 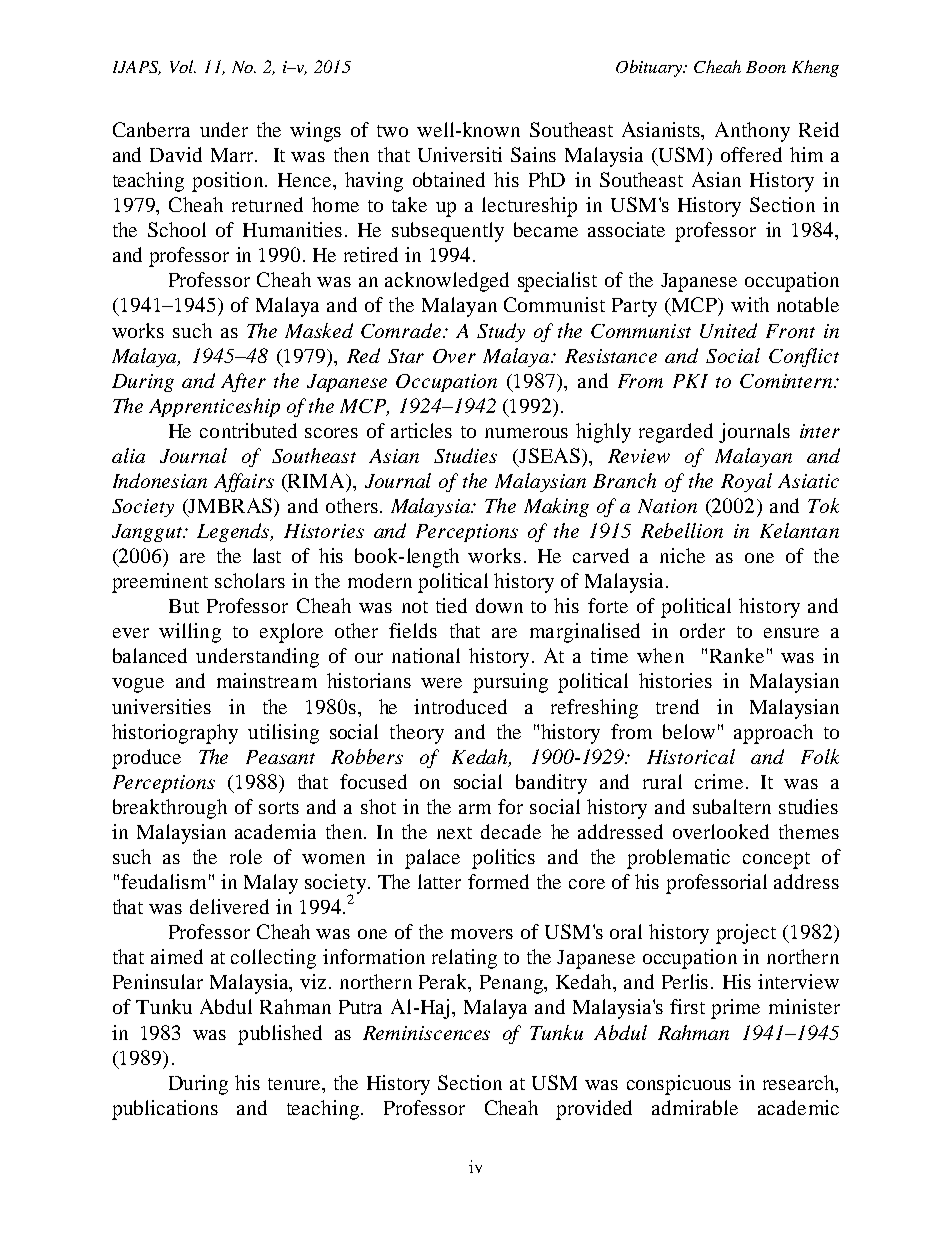 What do you see at coordinates (773, 734) in the document?
I see `approach` at bounding box center [773, 734].
